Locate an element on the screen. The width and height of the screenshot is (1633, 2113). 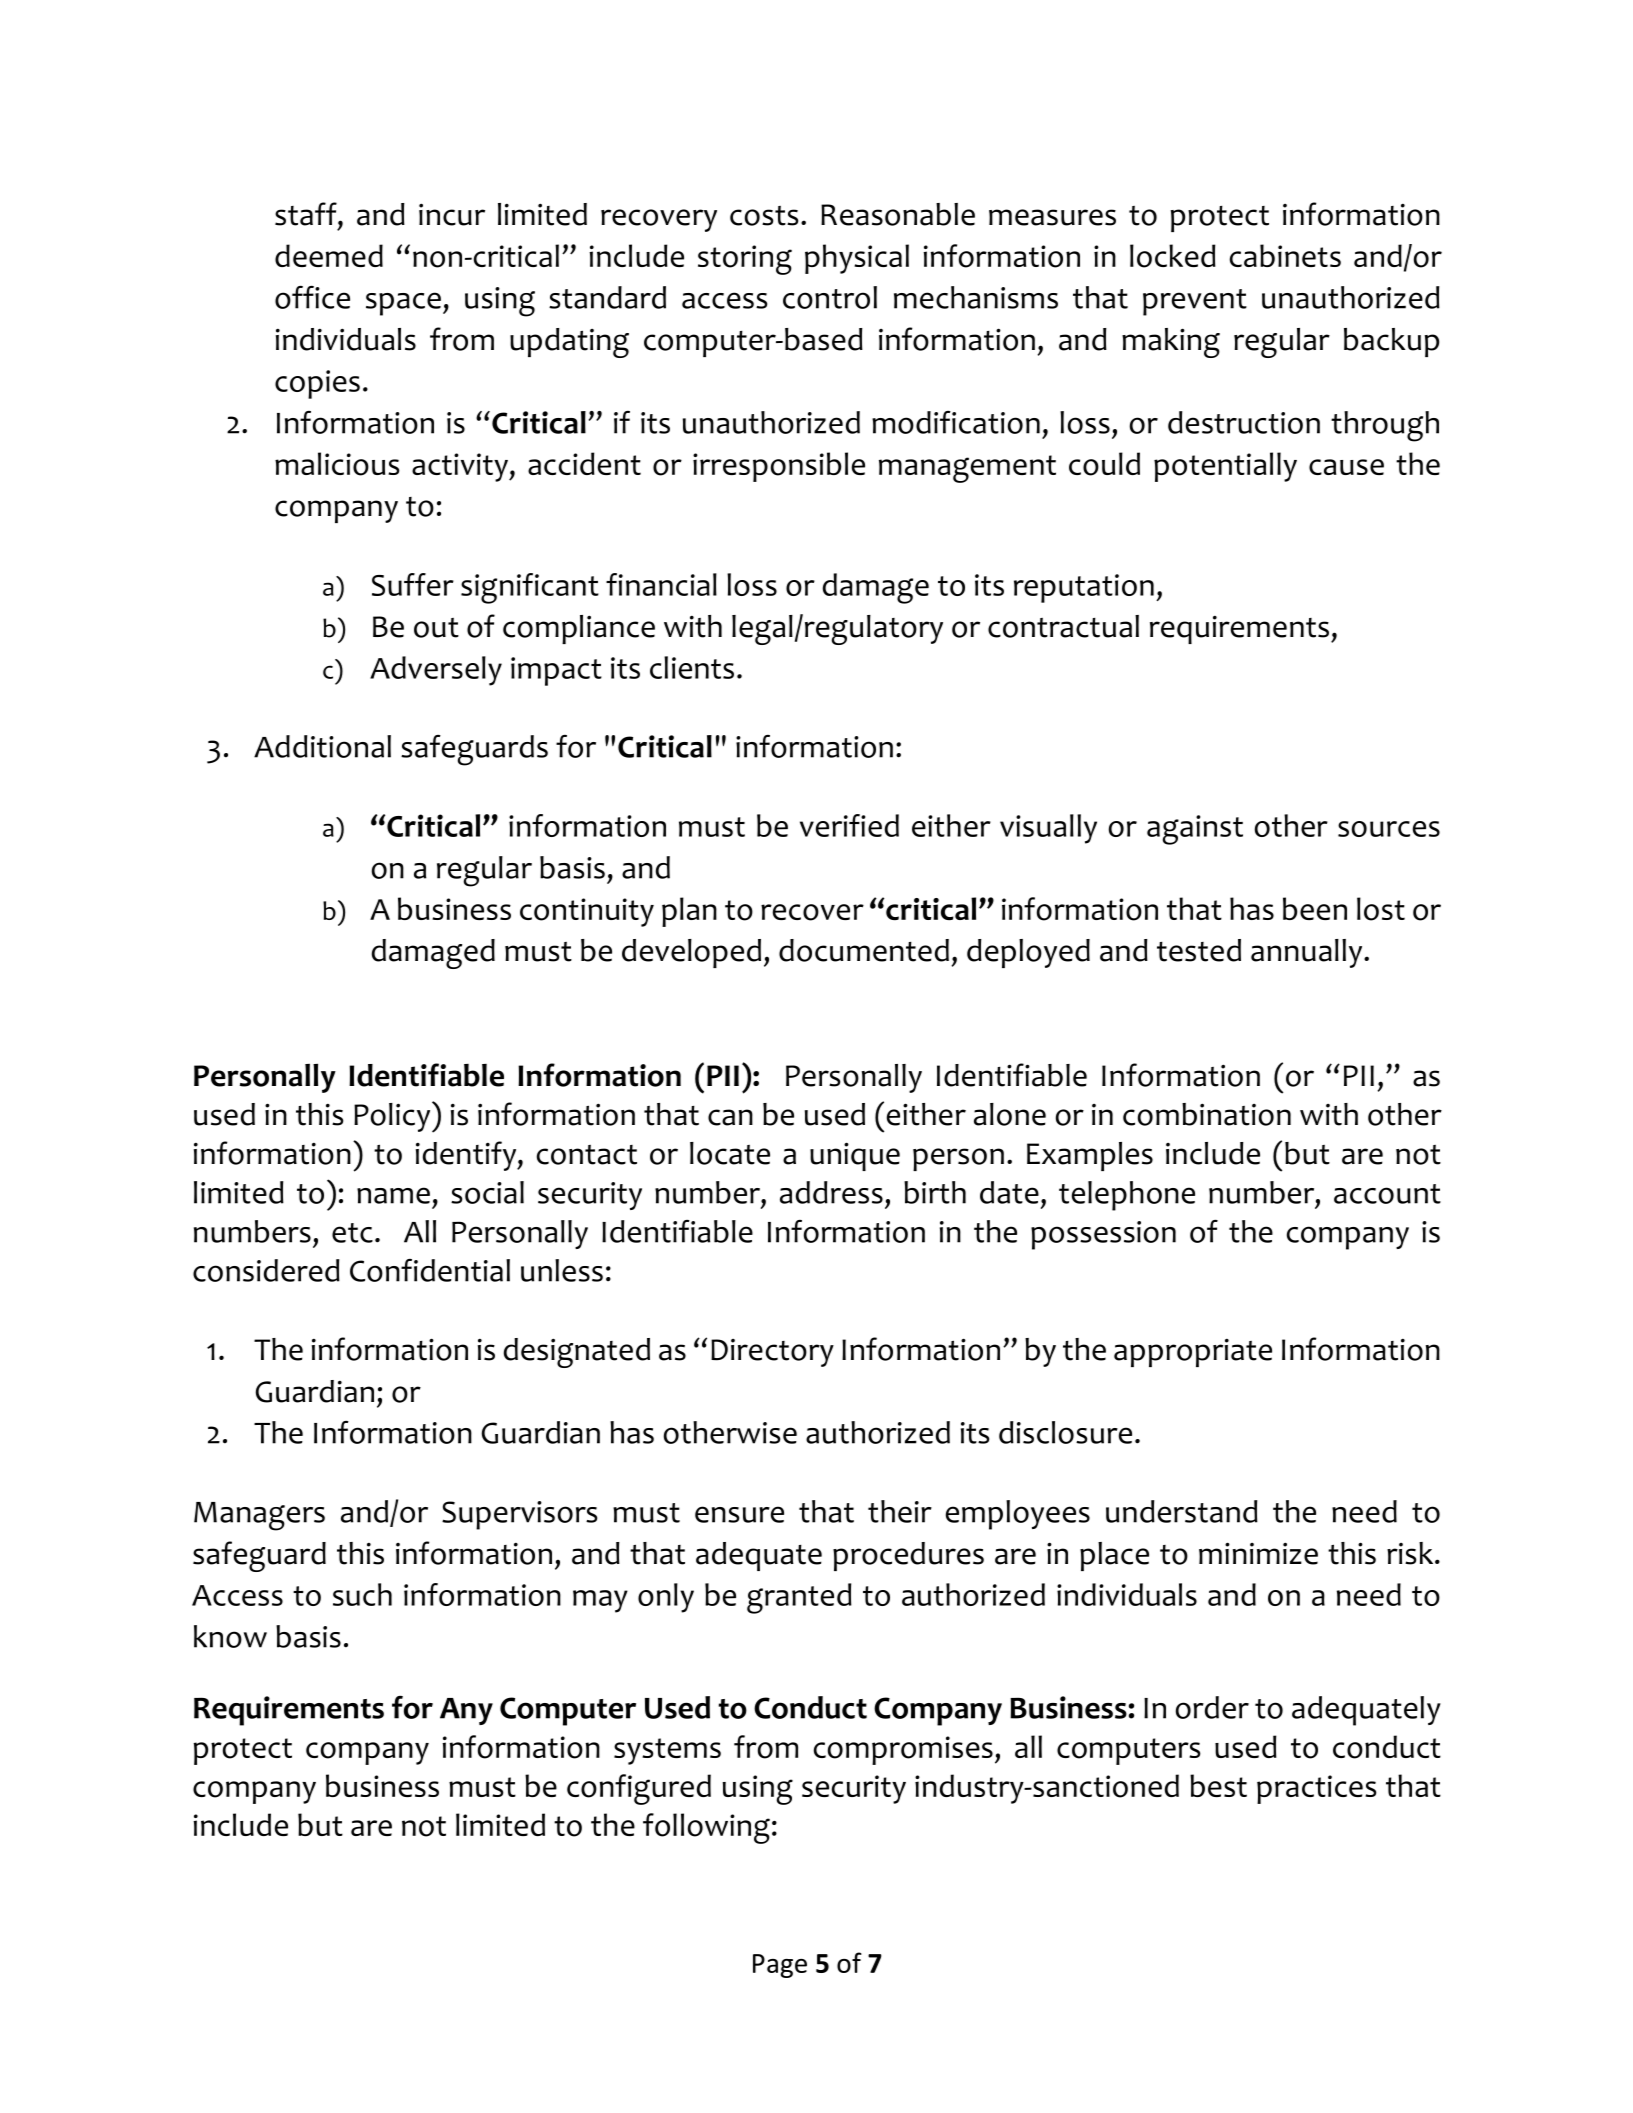
Policy is located at coordinates (393, 1117).
